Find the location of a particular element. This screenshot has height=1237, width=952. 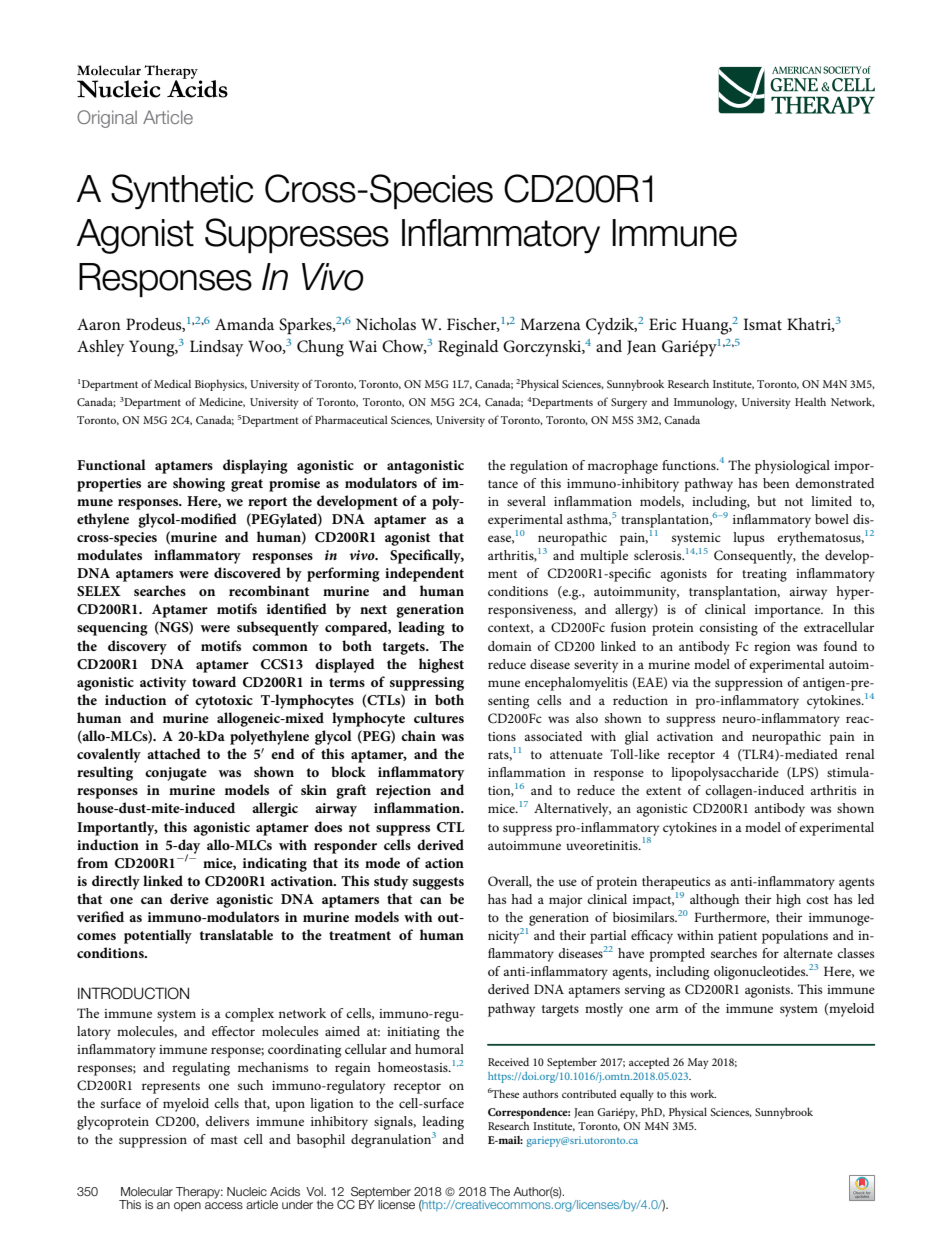

patient is located at coordinates (737, 937).
